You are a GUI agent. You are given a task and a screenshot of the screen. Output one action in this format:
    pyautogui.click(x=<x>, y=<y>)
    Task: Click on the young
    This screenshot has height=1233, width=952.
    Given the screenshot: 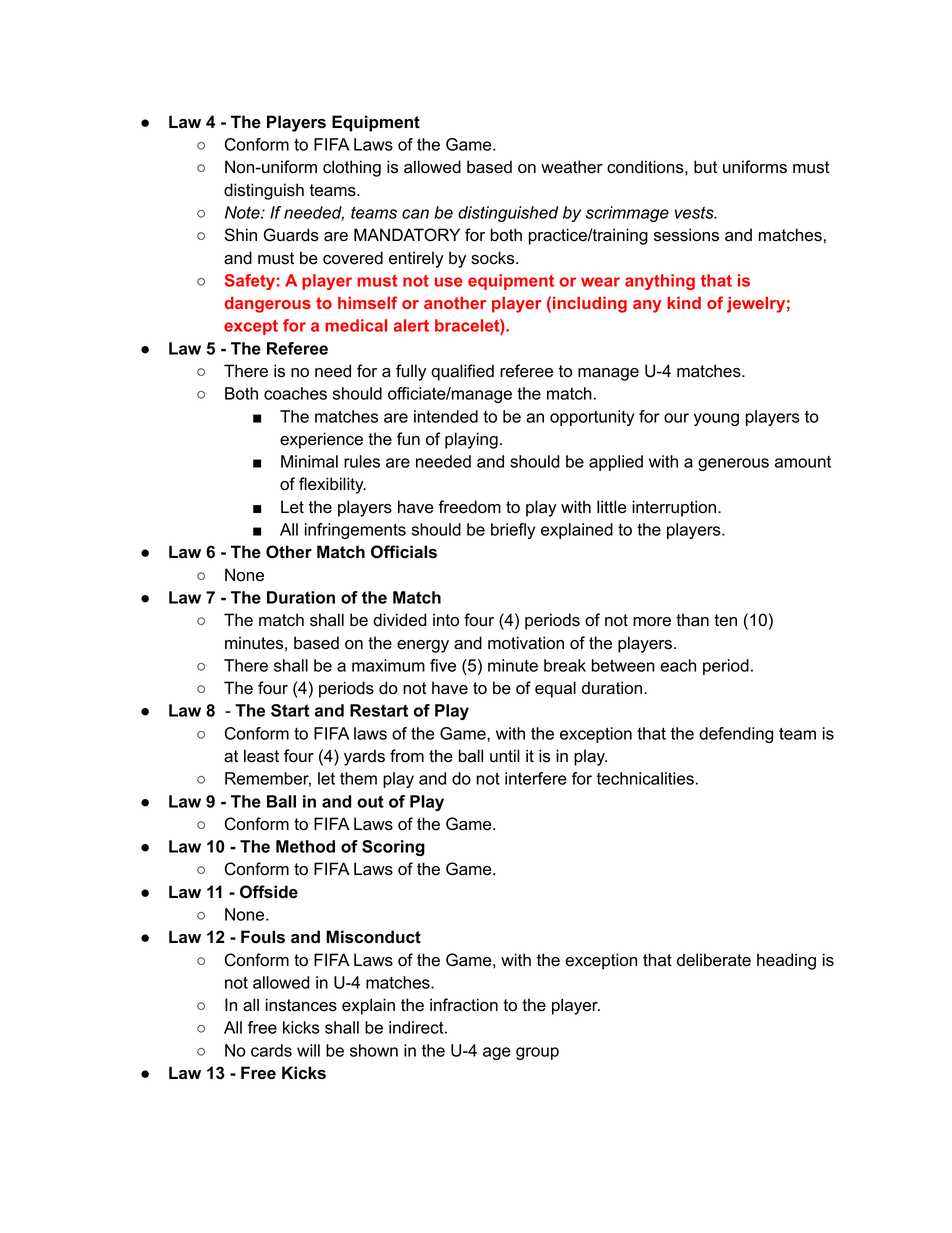 What is the action you would take?
    pyautogui.click(x=716, y=419)
